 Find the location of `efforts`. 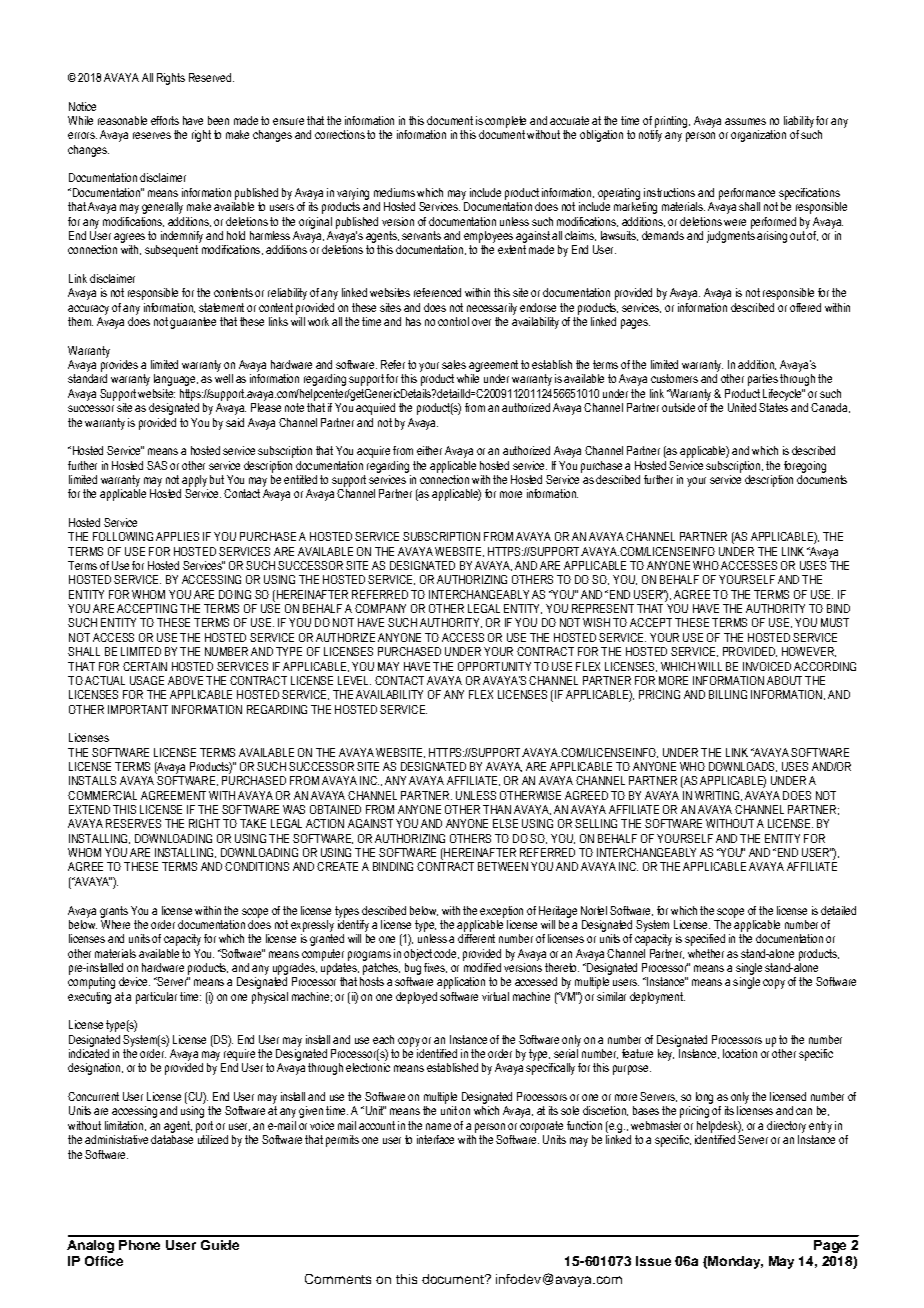

efforts is located at coordinates (165, 120).
